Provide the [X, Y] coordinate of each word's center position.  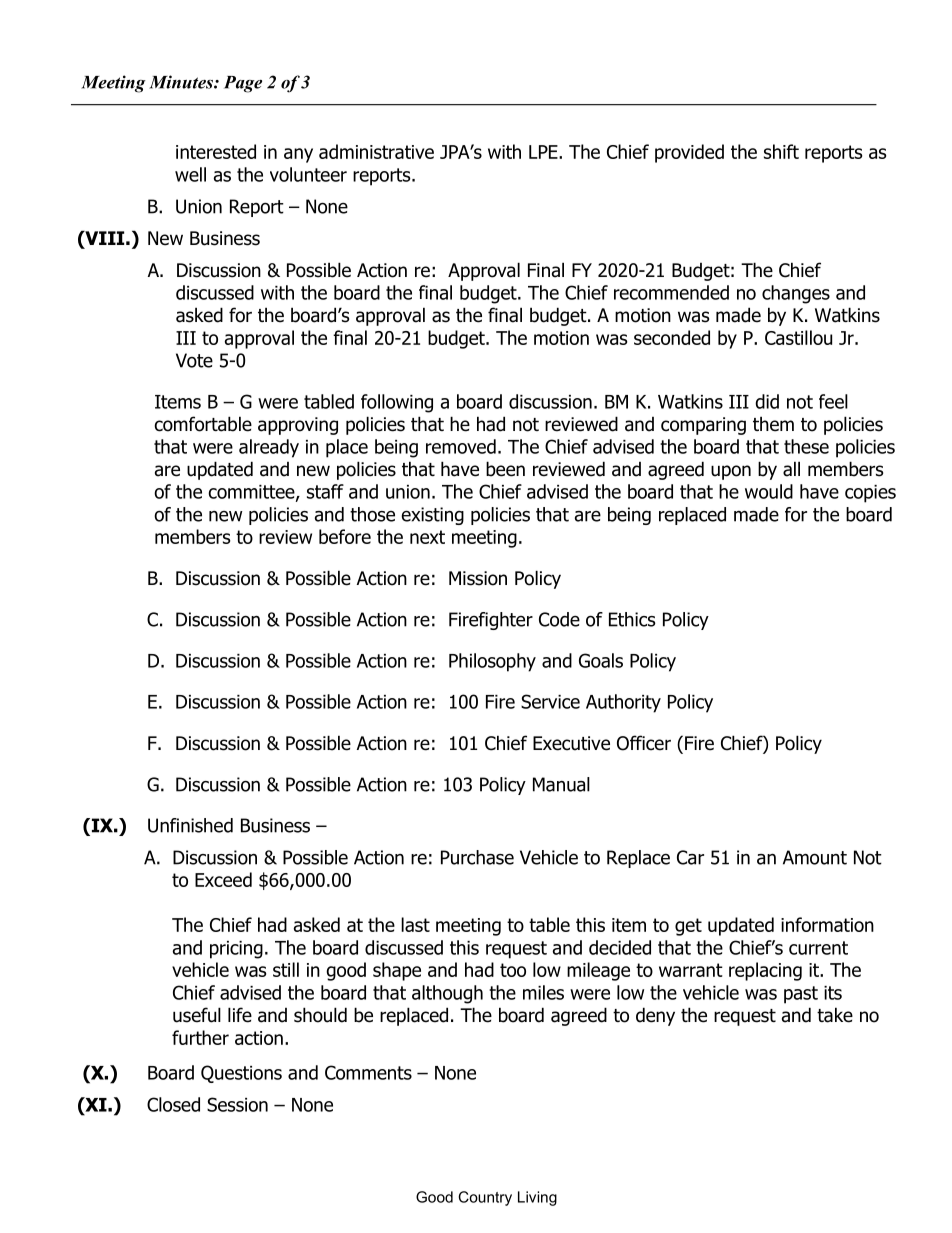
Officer [644, 743]
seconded [672, 337]
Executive [571, 743]
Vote [194, 360]
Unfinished [190, 825]
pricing [236, 950]
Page [243, 84]
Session [237, 1104]
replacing [765, 971]
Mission [478, 578]
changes [796, 294]
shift [781, 151]
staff [325, 491]
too [513, 970]
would [769, 491]
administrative [376, 151]
